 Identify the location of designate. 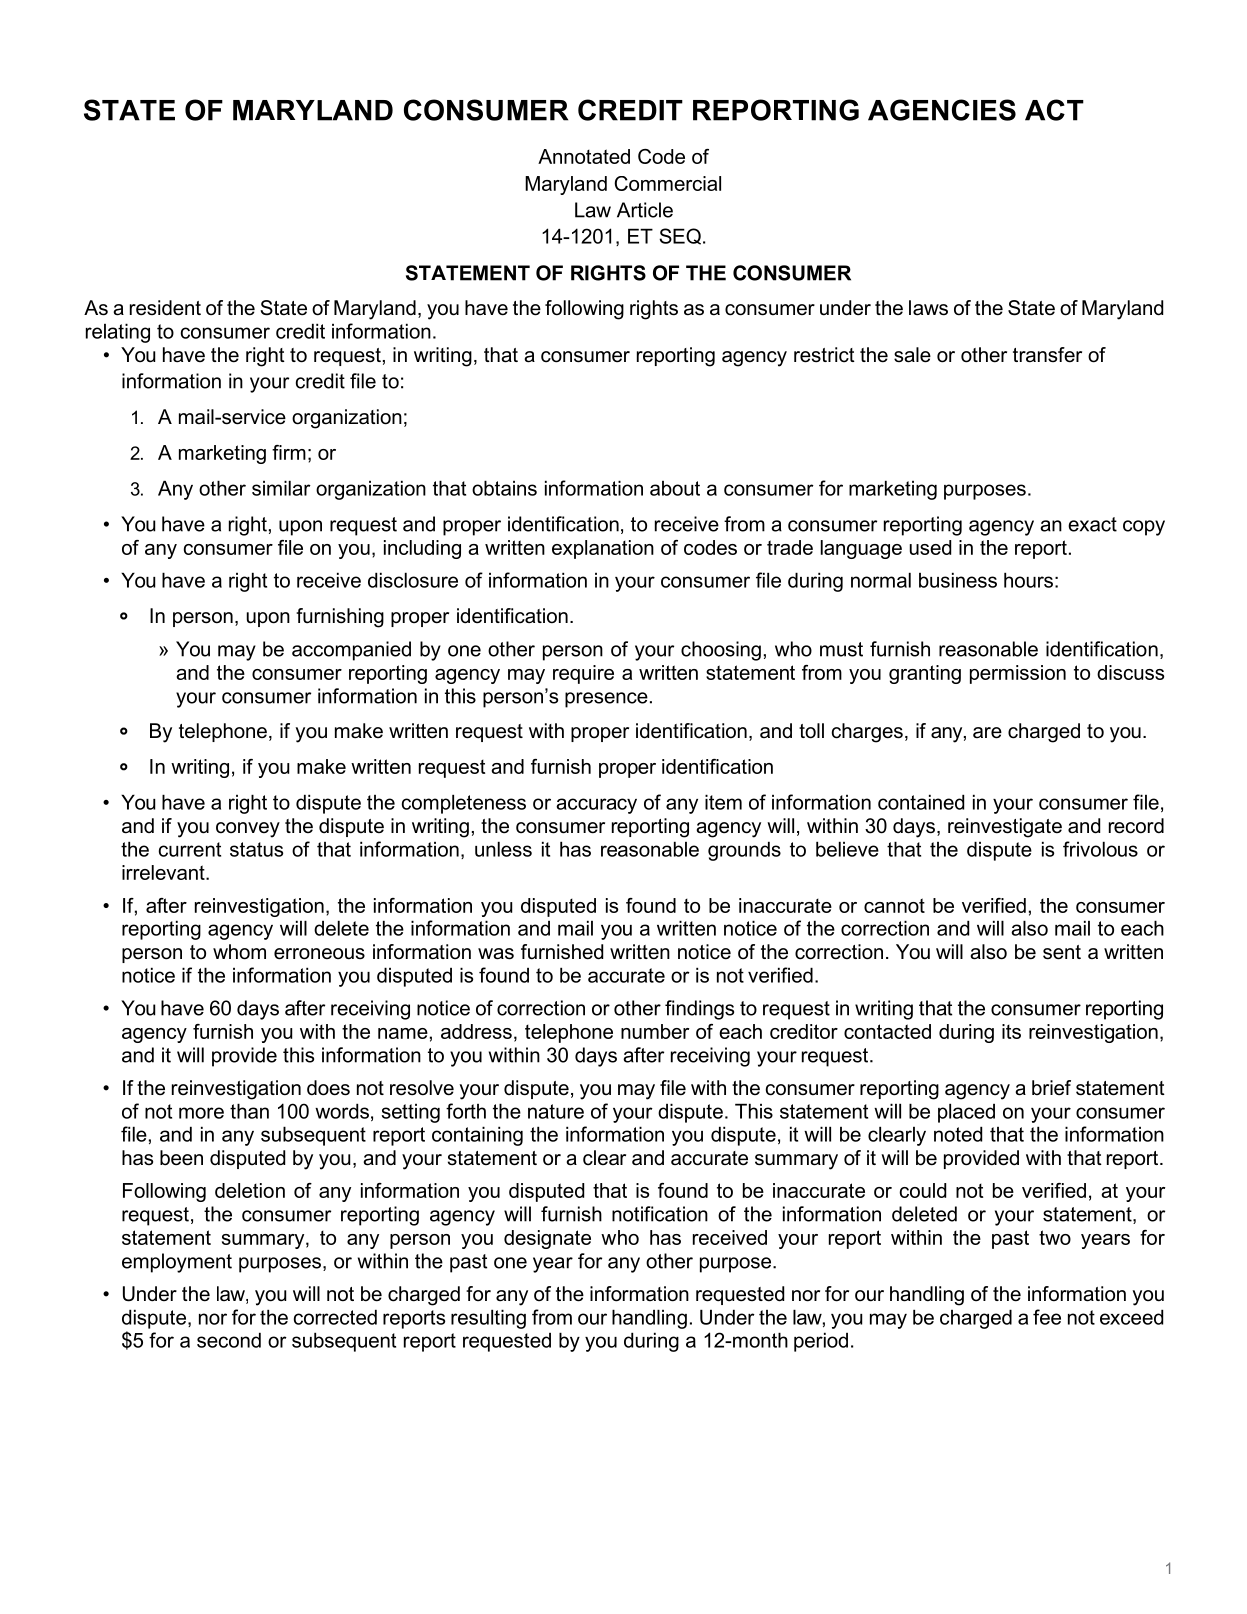
(547, 1239).
